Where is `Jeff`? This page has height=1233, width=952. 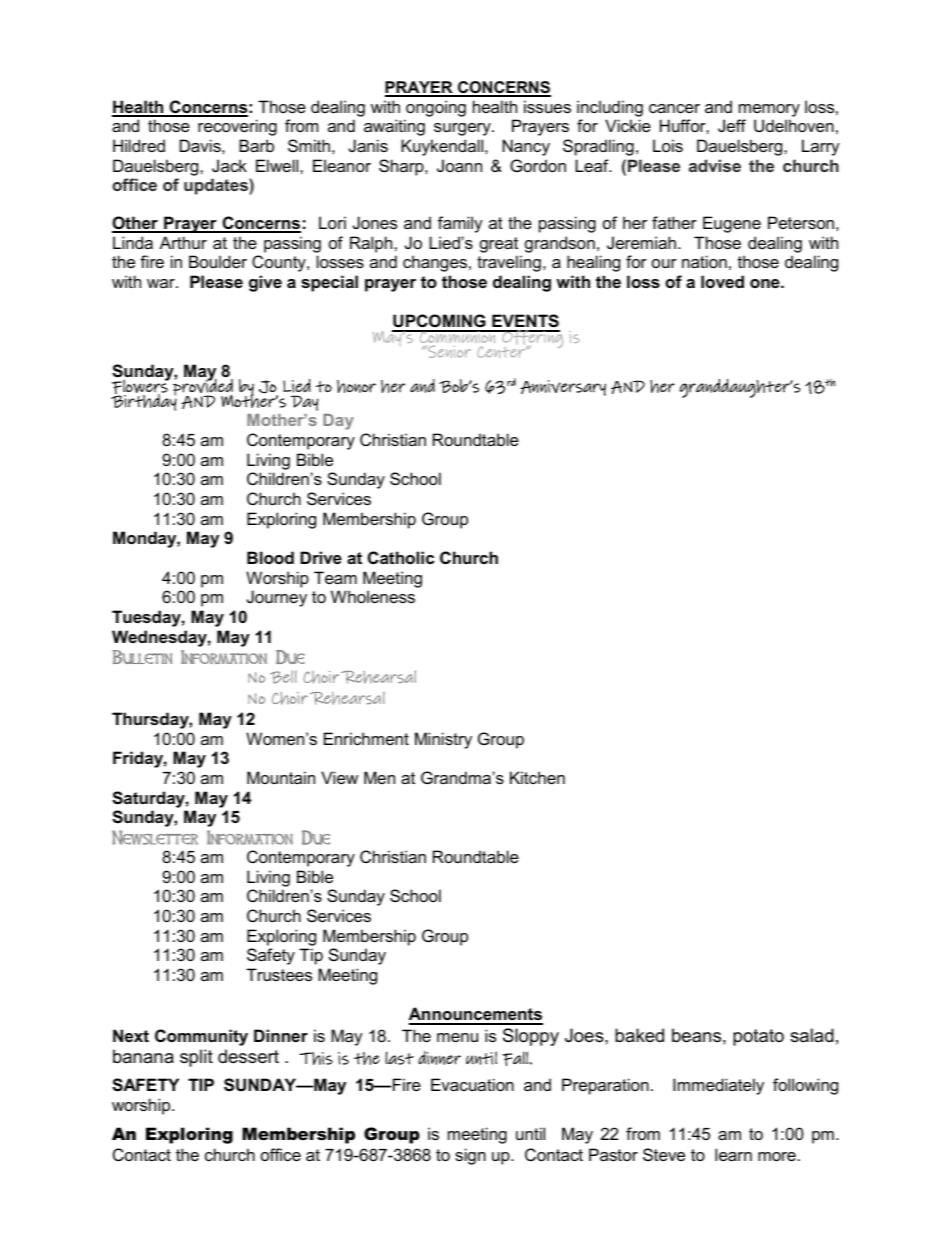
Jeff is located at coordinates (732, 125).
